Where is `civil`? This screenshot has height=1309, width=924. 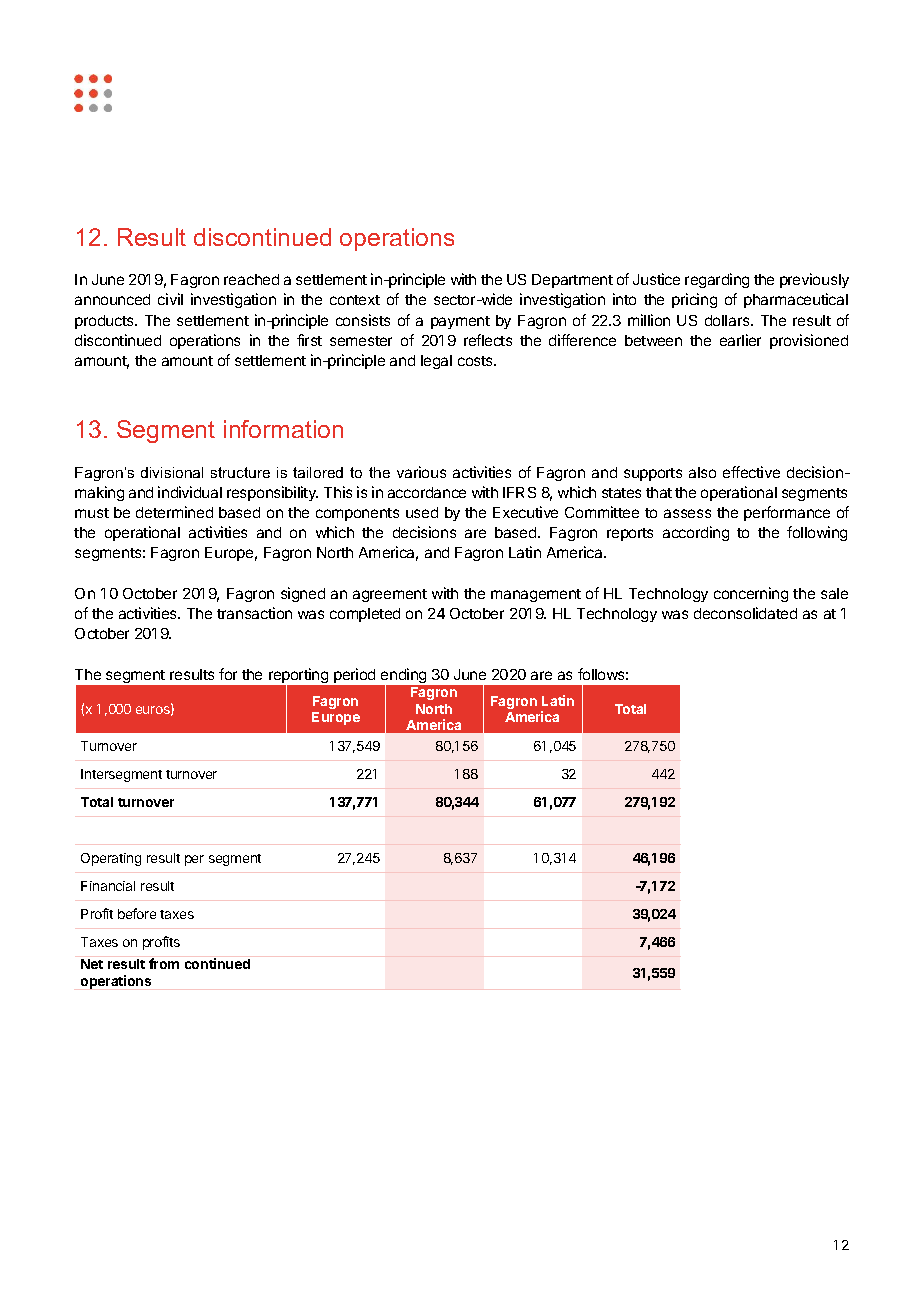
civil is located at coordinates (170, 299).
